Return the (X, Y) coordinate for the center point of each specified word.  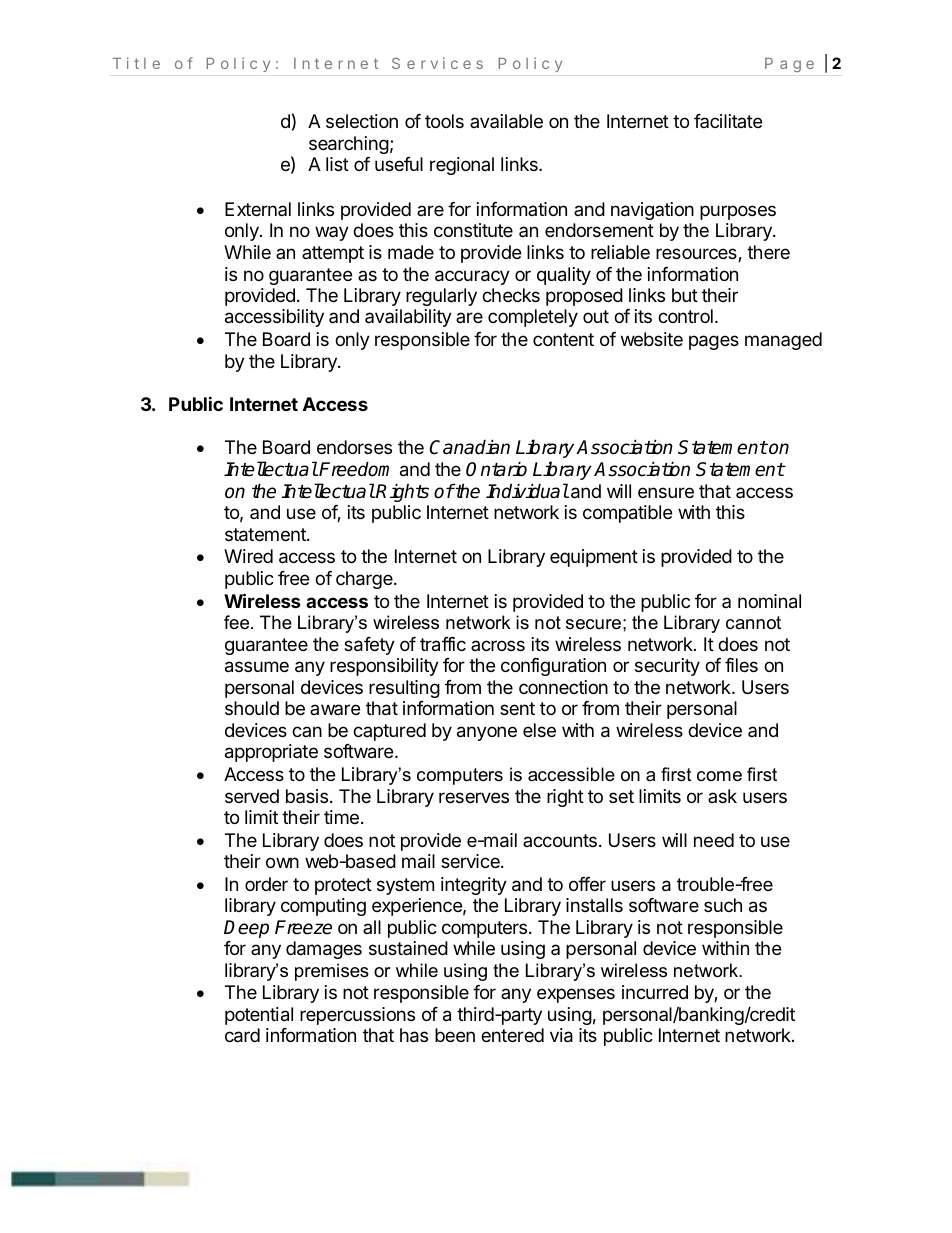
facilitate (728, 121)
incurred (655, 992)
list (337, 164)
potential (259, 1016)
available (506, 121)
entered (512, 1035)
